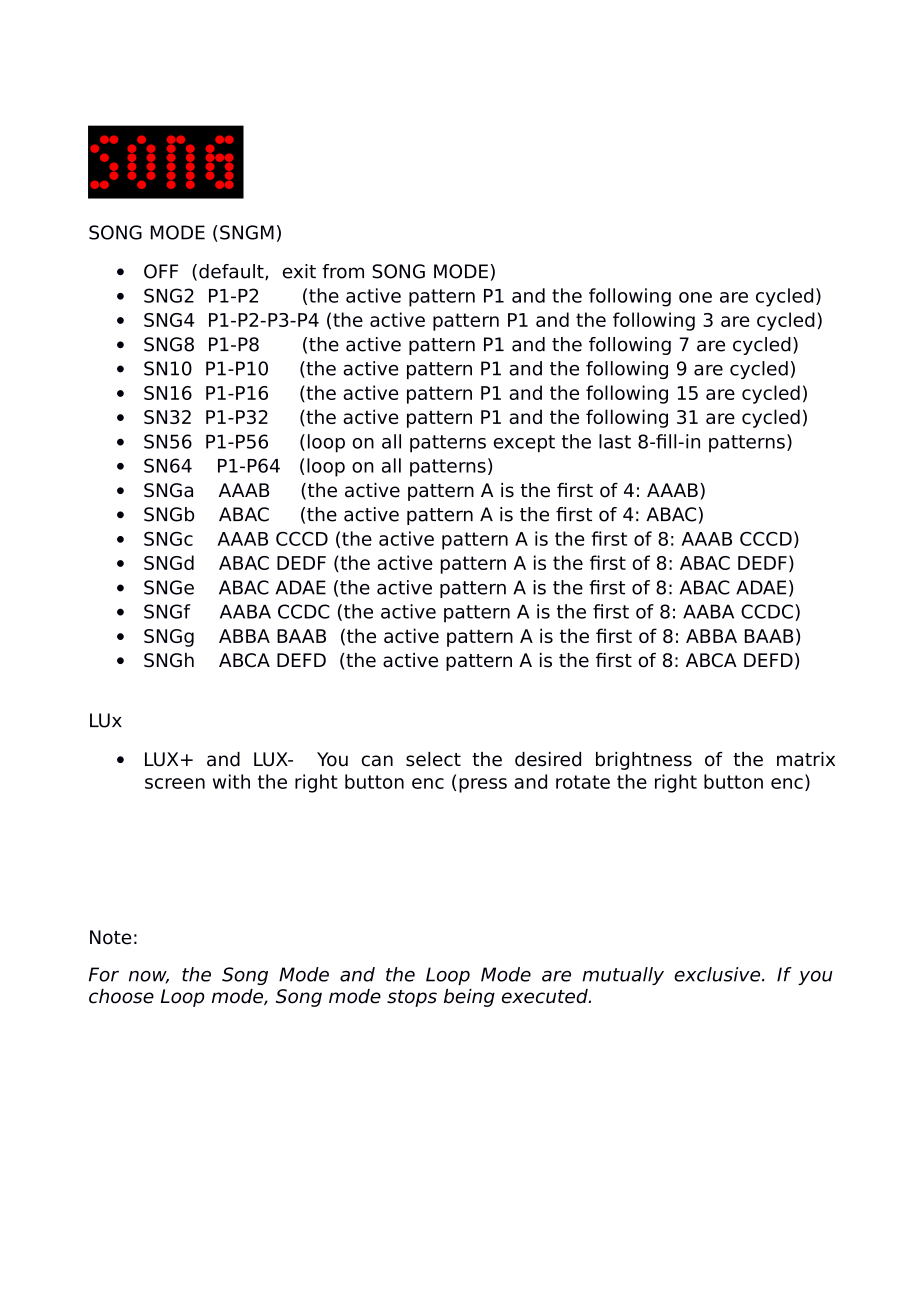  What do you see at coordinates (695, 297) in the image?
I see `one` at bounding box center [695, 297].
